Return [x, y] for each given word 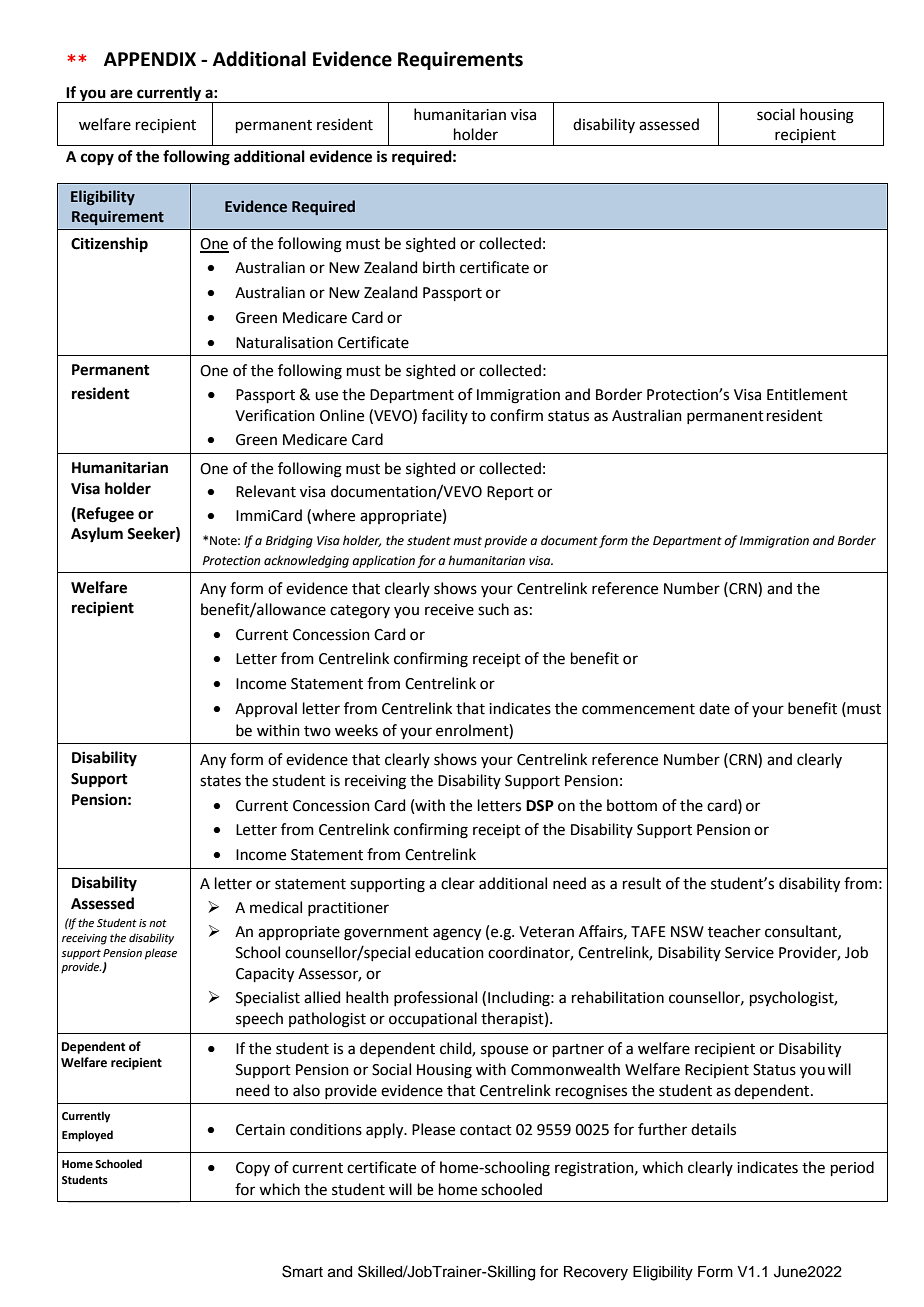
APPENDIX [150, 59]
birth [439, 267]
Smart [302, 1271]
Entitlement [807, 394]
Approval [266, 709]
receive [449, 610]
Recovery [596, 1273]
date [714, 708]
